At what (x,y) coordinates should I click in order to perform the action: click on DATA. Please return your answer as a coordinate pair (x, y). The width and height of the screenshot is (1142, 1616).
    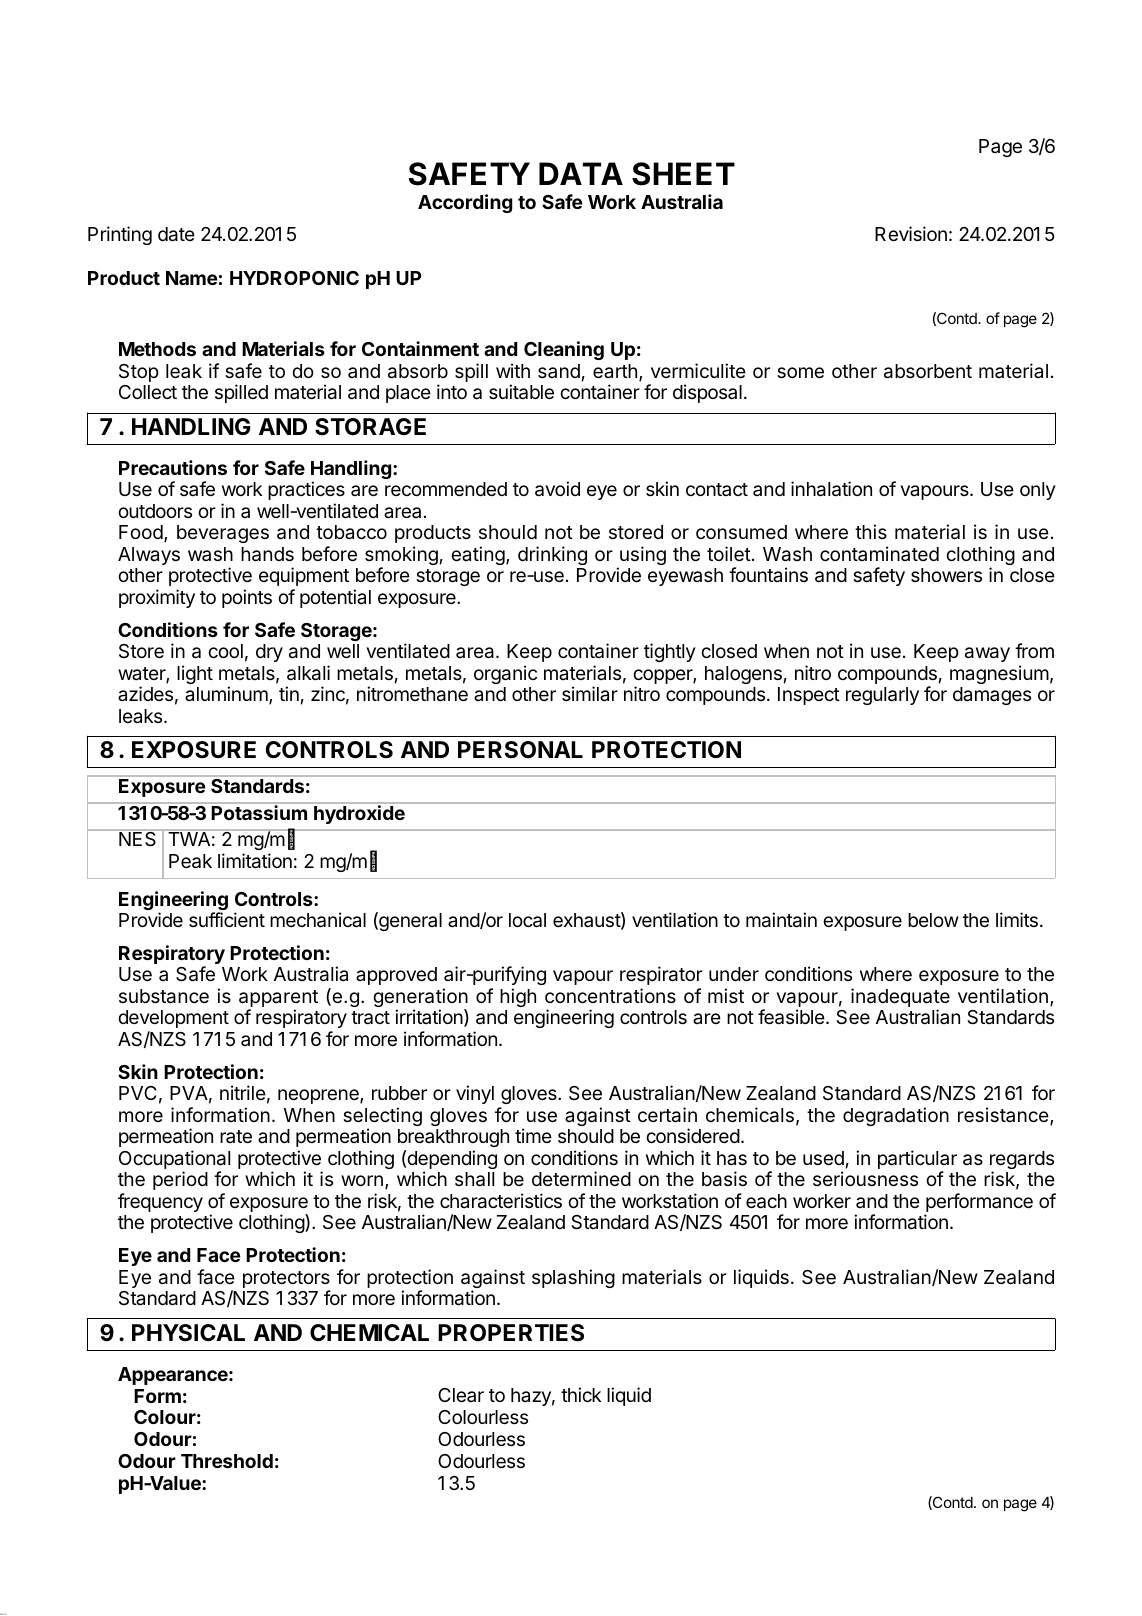
    Looking at the image, I should click on (581, 173).
